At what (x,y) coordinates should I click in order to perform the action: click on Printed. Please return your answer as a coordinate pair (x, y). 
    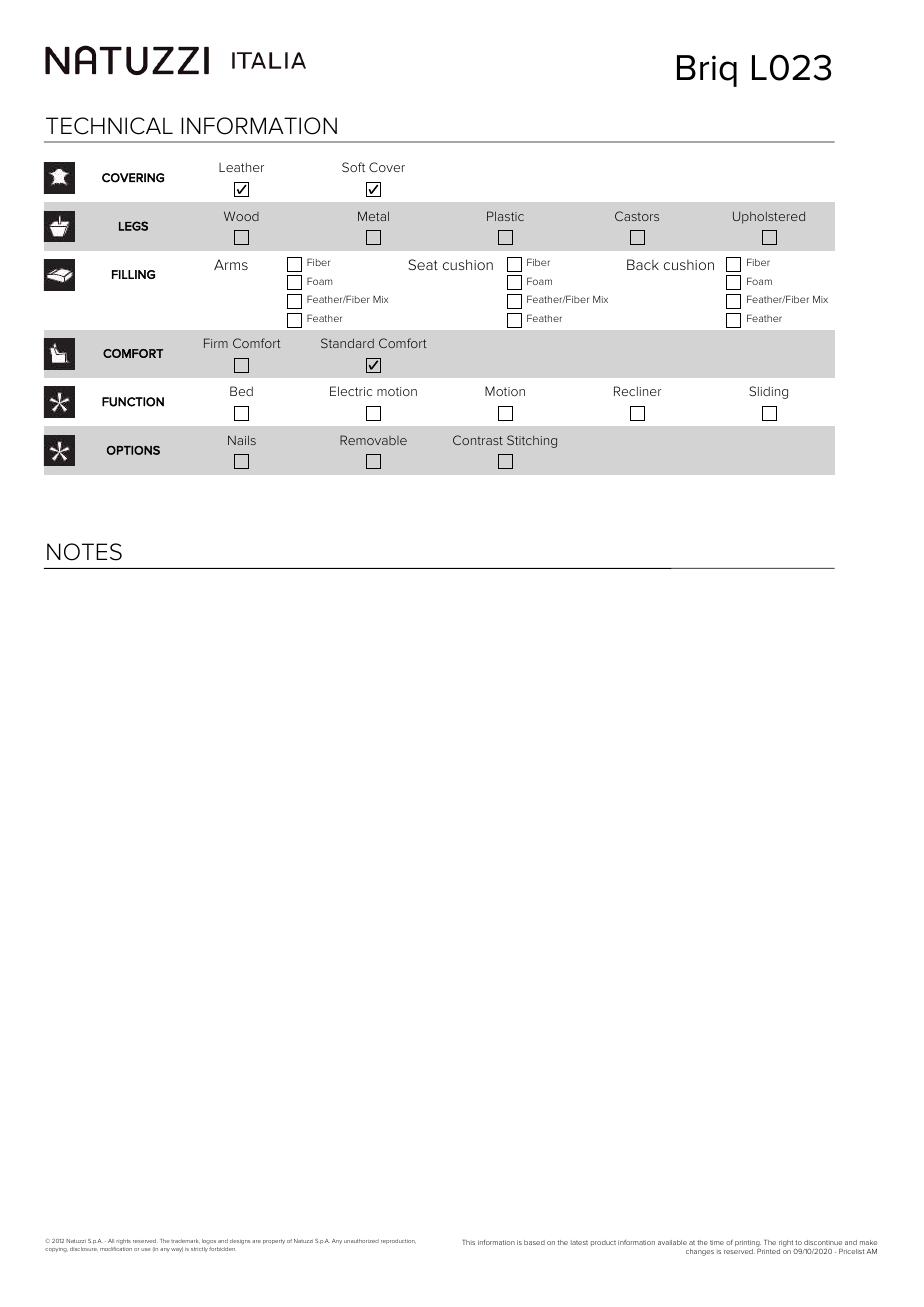
    Looking at the image, I should click on (768, 1251).
